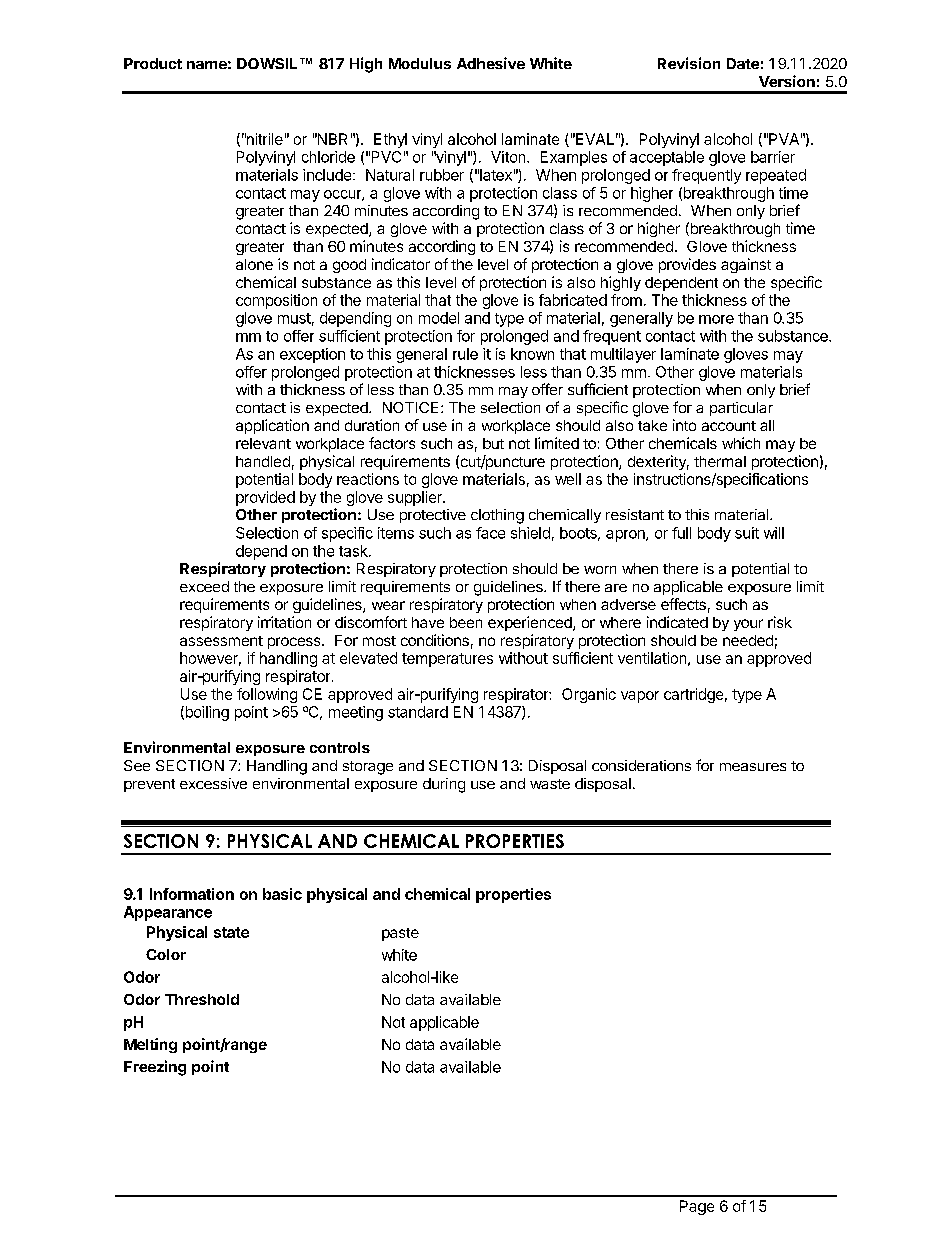 The image size is (952, 1233). I want to click on Revision, so click(689, 63).
